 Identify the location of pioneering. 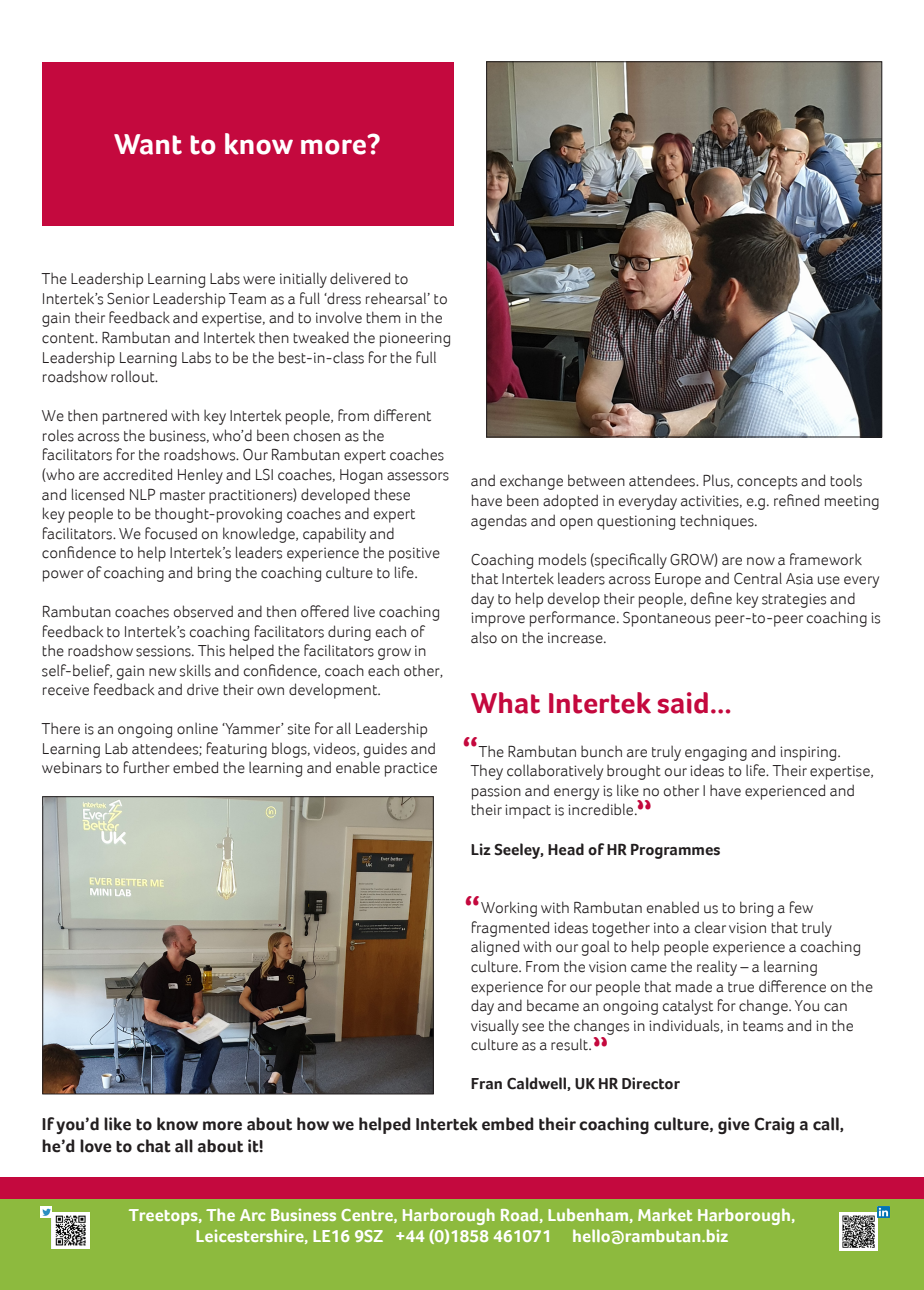
(415, 339).
